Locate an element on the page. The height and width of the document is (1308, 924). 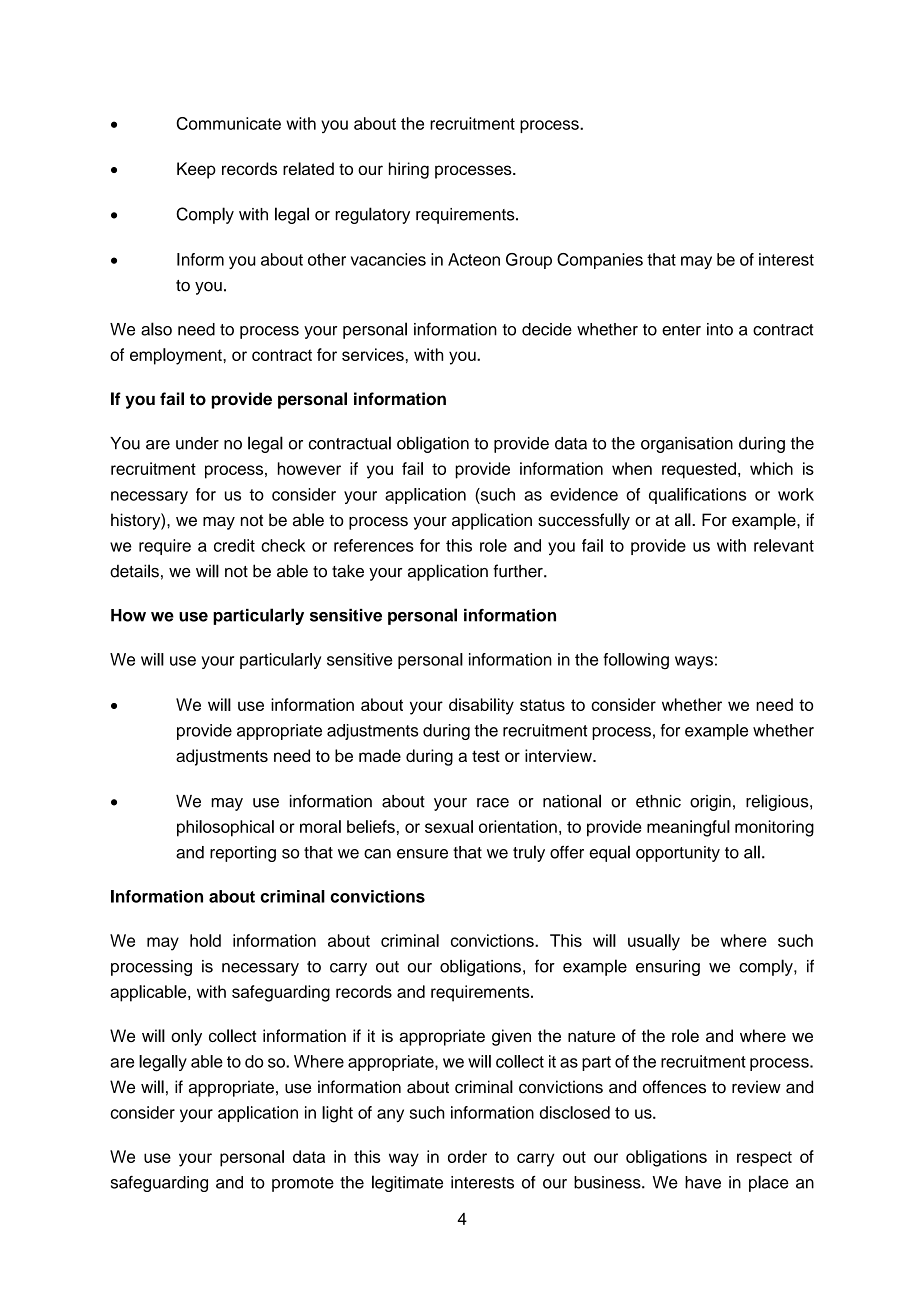
hiring is located at coordinates (409, 170).
